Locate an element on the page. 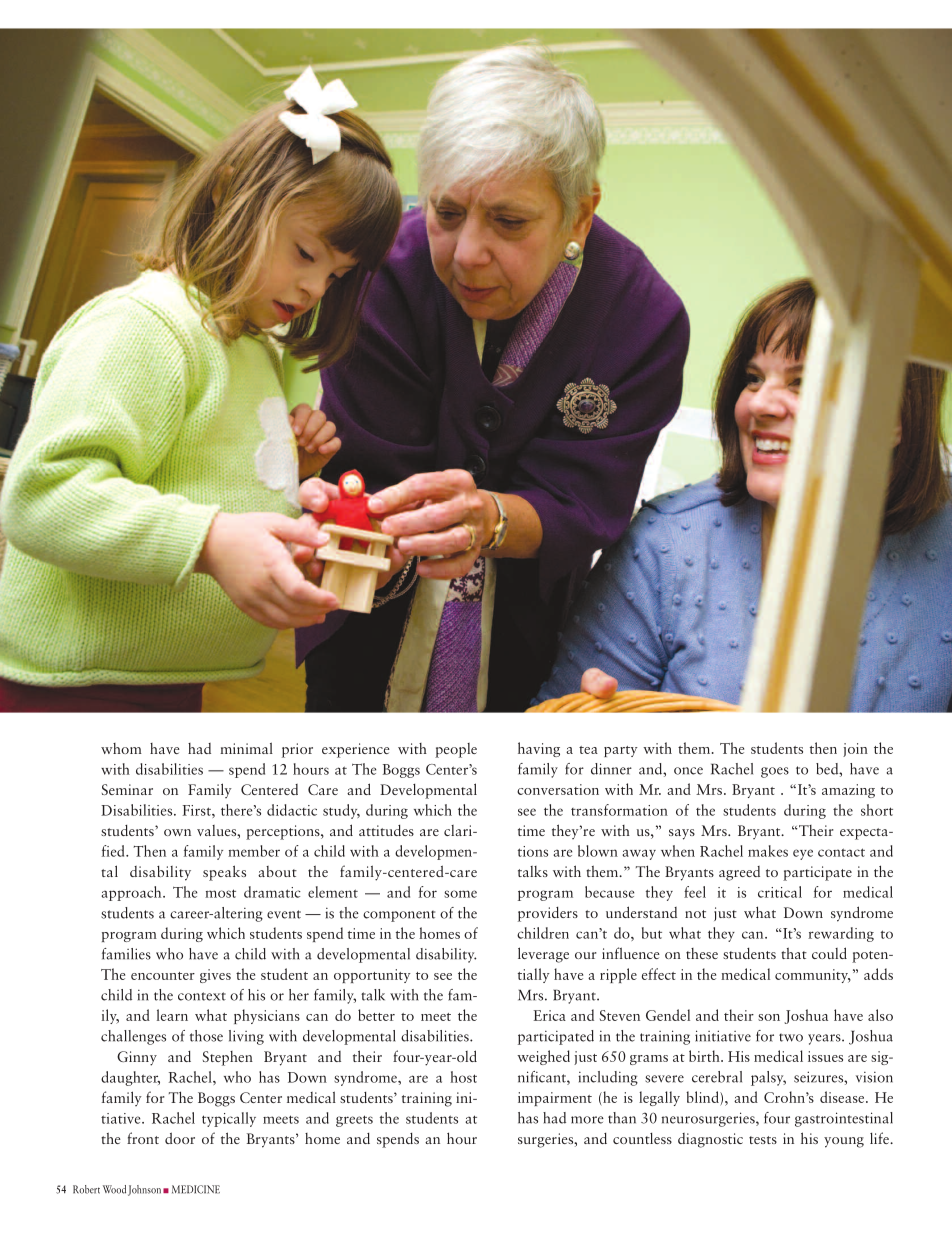  those is located at coordinates (206, 1036).
